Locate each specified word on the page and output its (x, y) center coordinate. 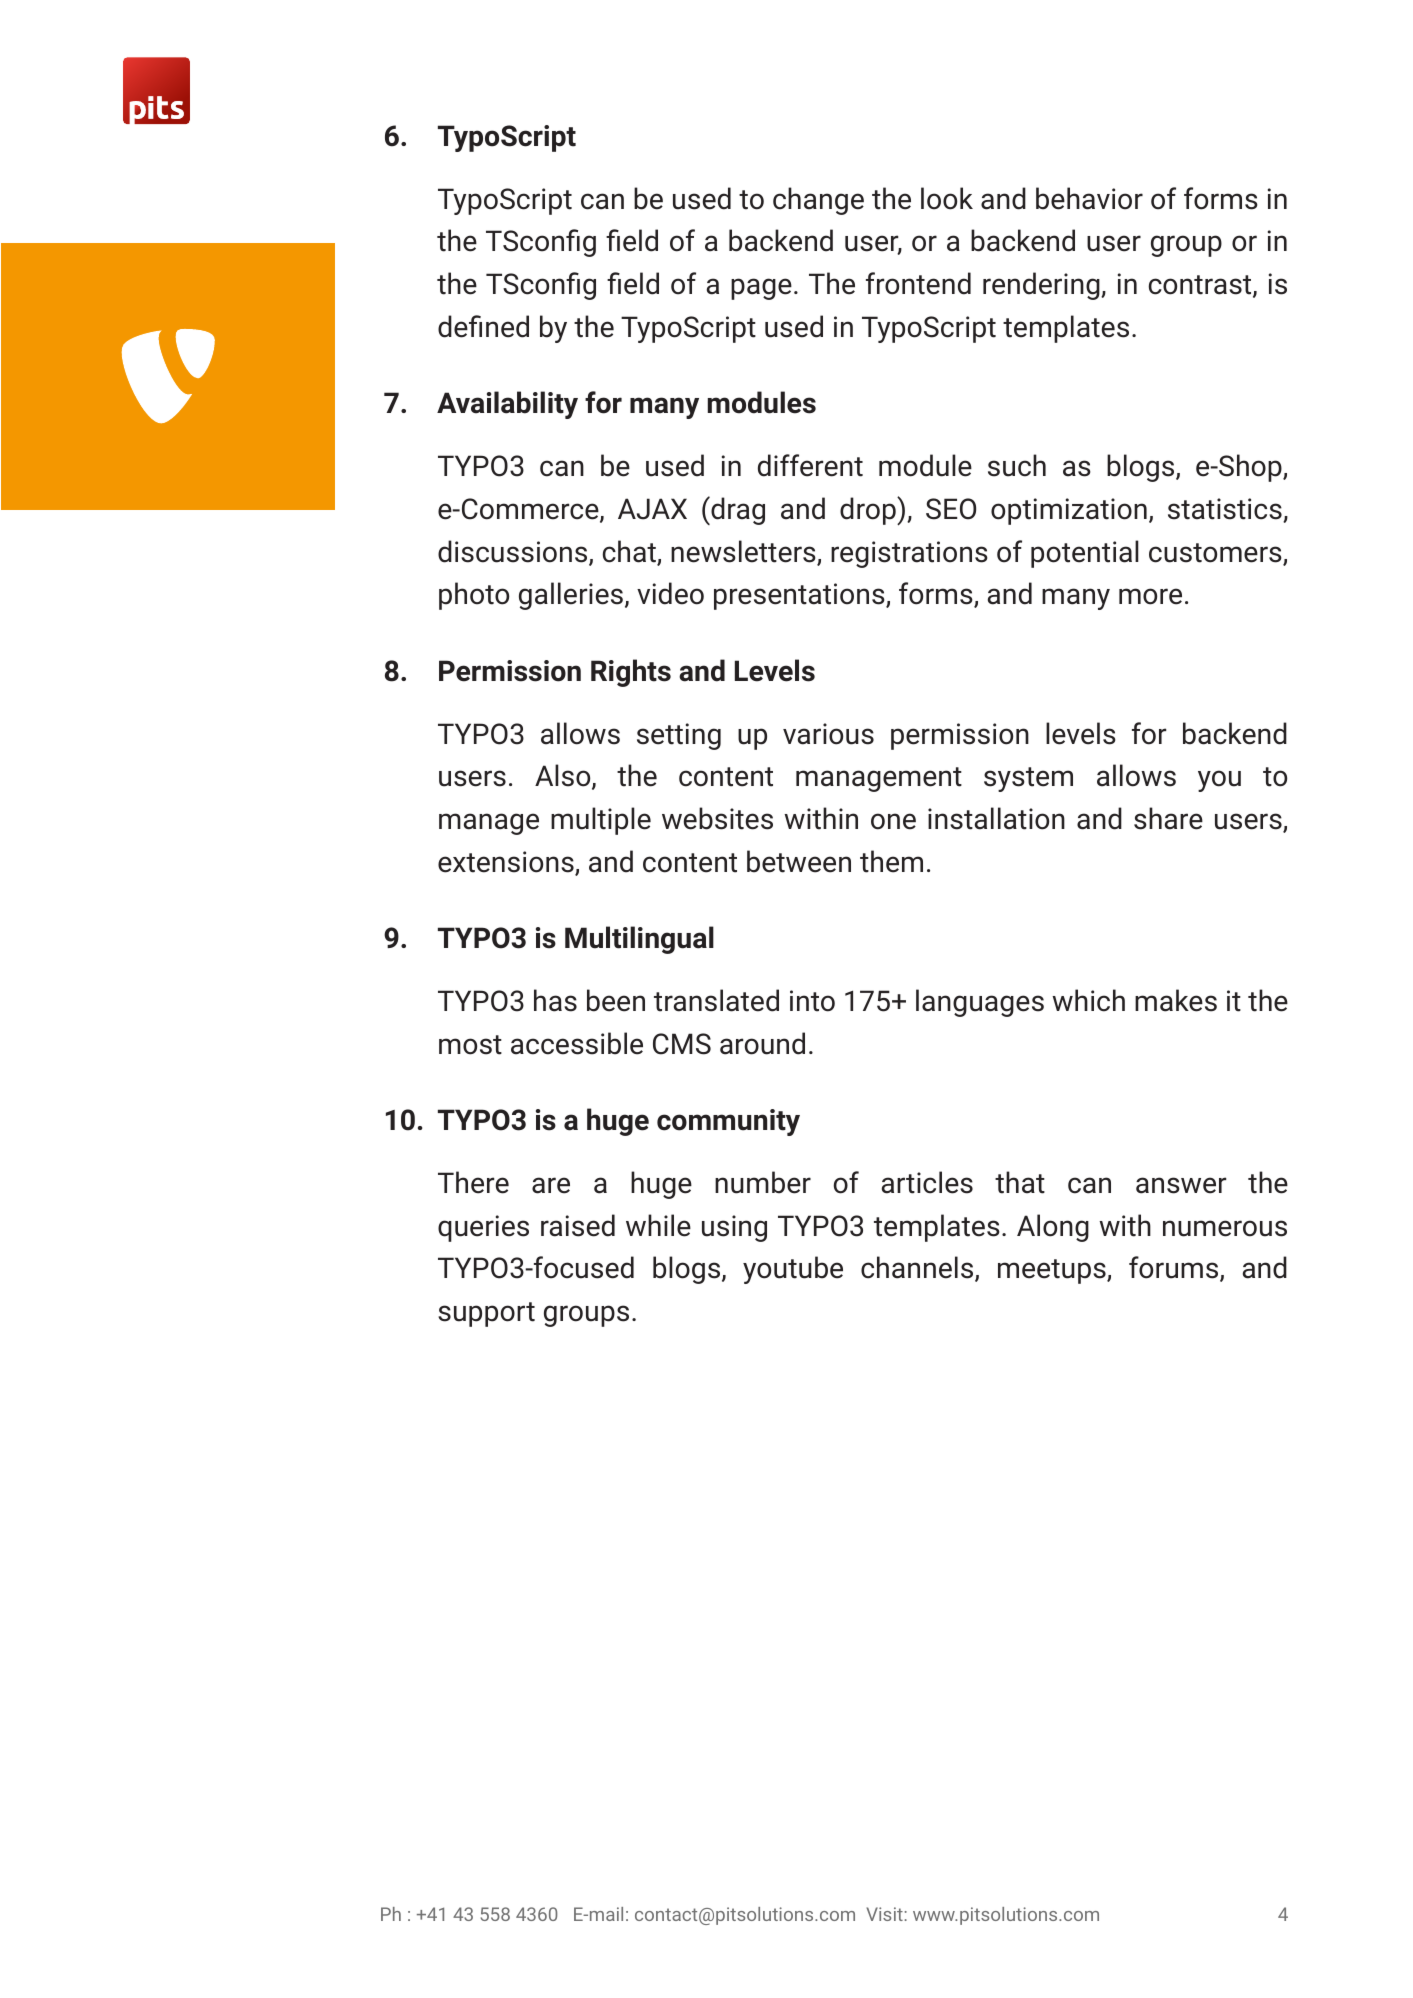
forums (1175, 1269)
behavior (1089, 198)
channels (918, 1269)
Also (564, 777)
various (828, 734)
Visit (885, 1914)
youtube (793, 1270)
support (486, 1314)
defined (483, 326)
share (1168, 818)
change (818, 201)
